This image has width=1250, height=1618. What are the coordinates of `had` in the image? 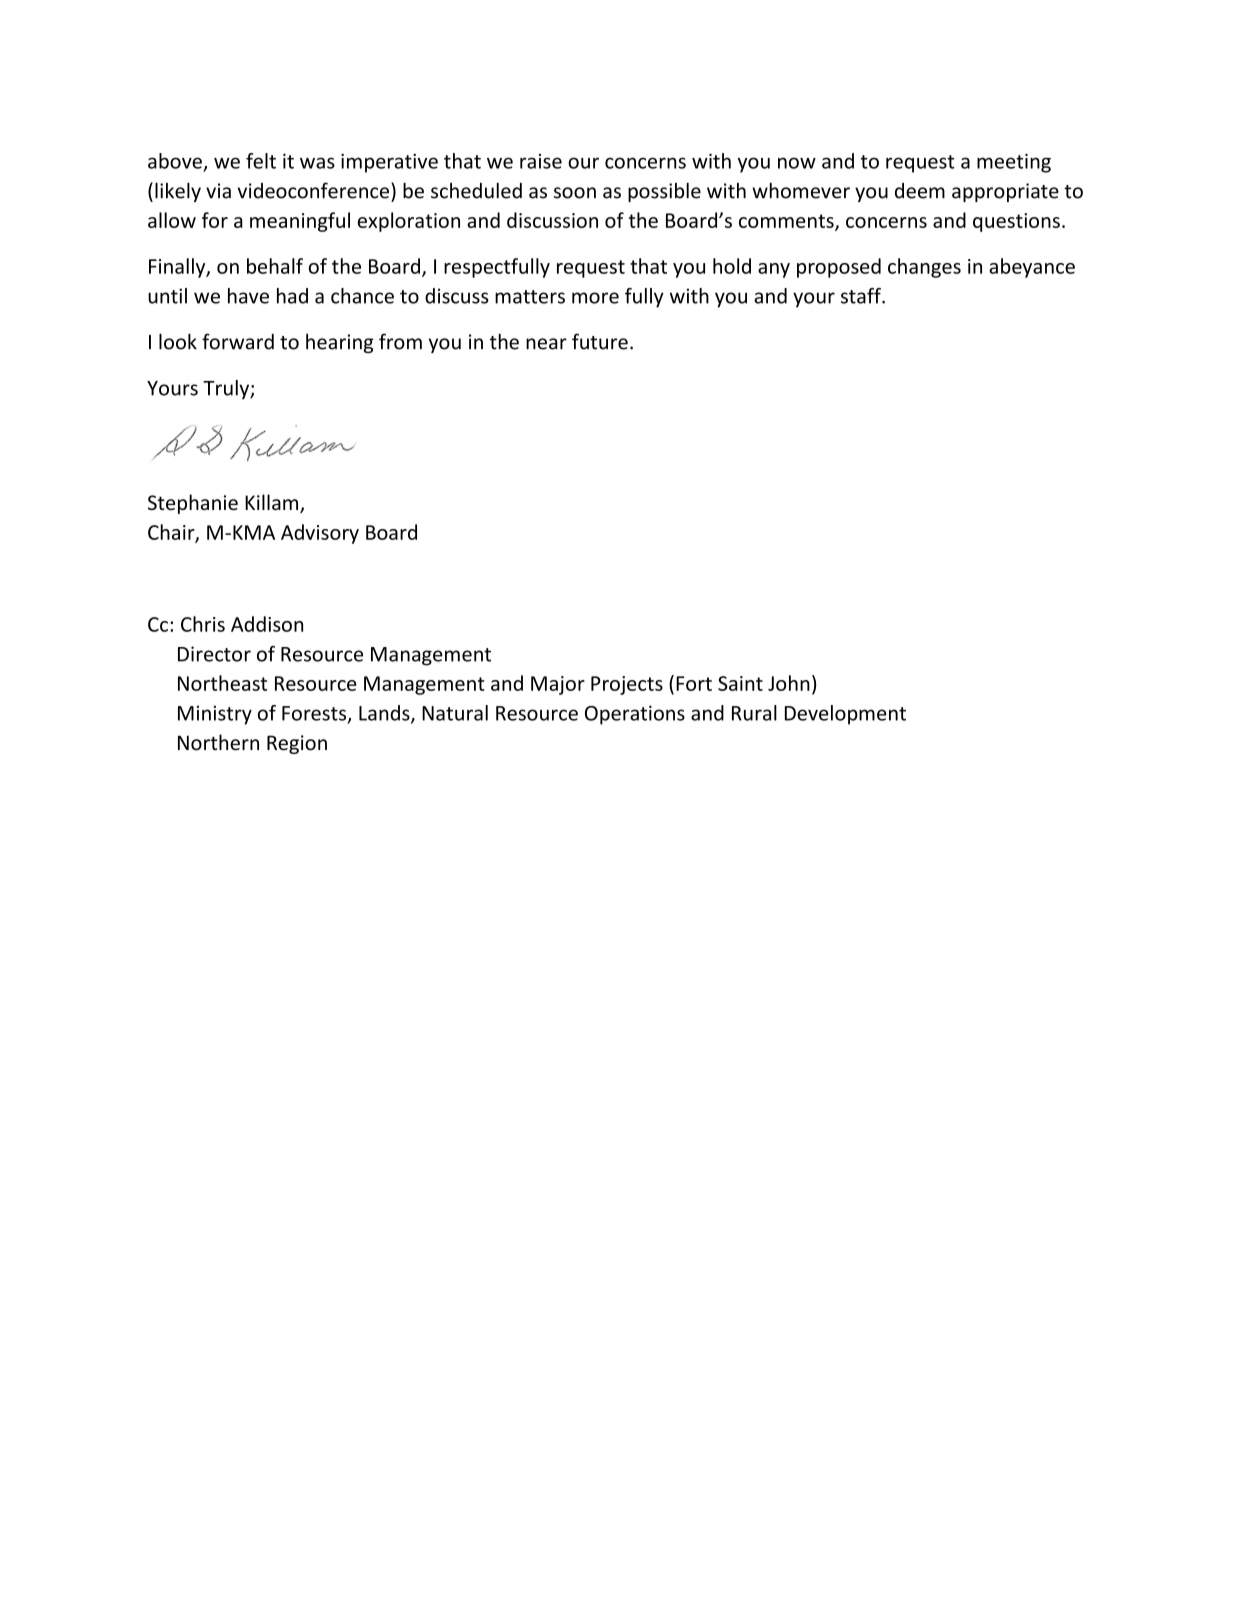 It's located at (292, 296).
